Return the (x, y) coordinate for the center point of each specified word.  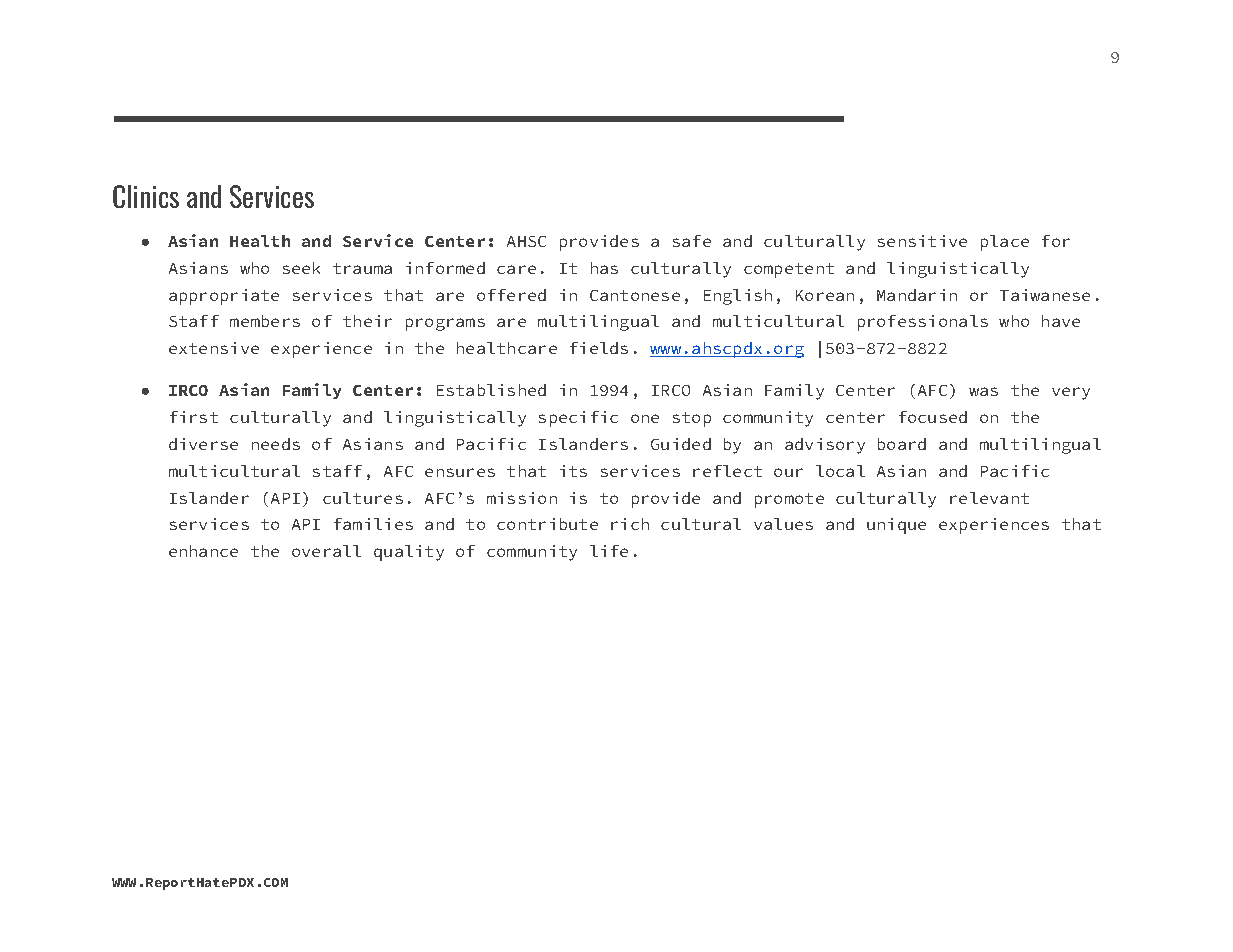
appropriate (224, 297)
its (573, 471)
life (609, 551)
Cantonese (635, 295)
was (983, 391)
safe (692, 241)
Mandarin (917, 295)
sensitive (922, 241)
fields (599, 348)
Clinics (146, 196)
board (902, 444)
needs (276, 444)
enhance (203, 551)
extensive (214, 348)
